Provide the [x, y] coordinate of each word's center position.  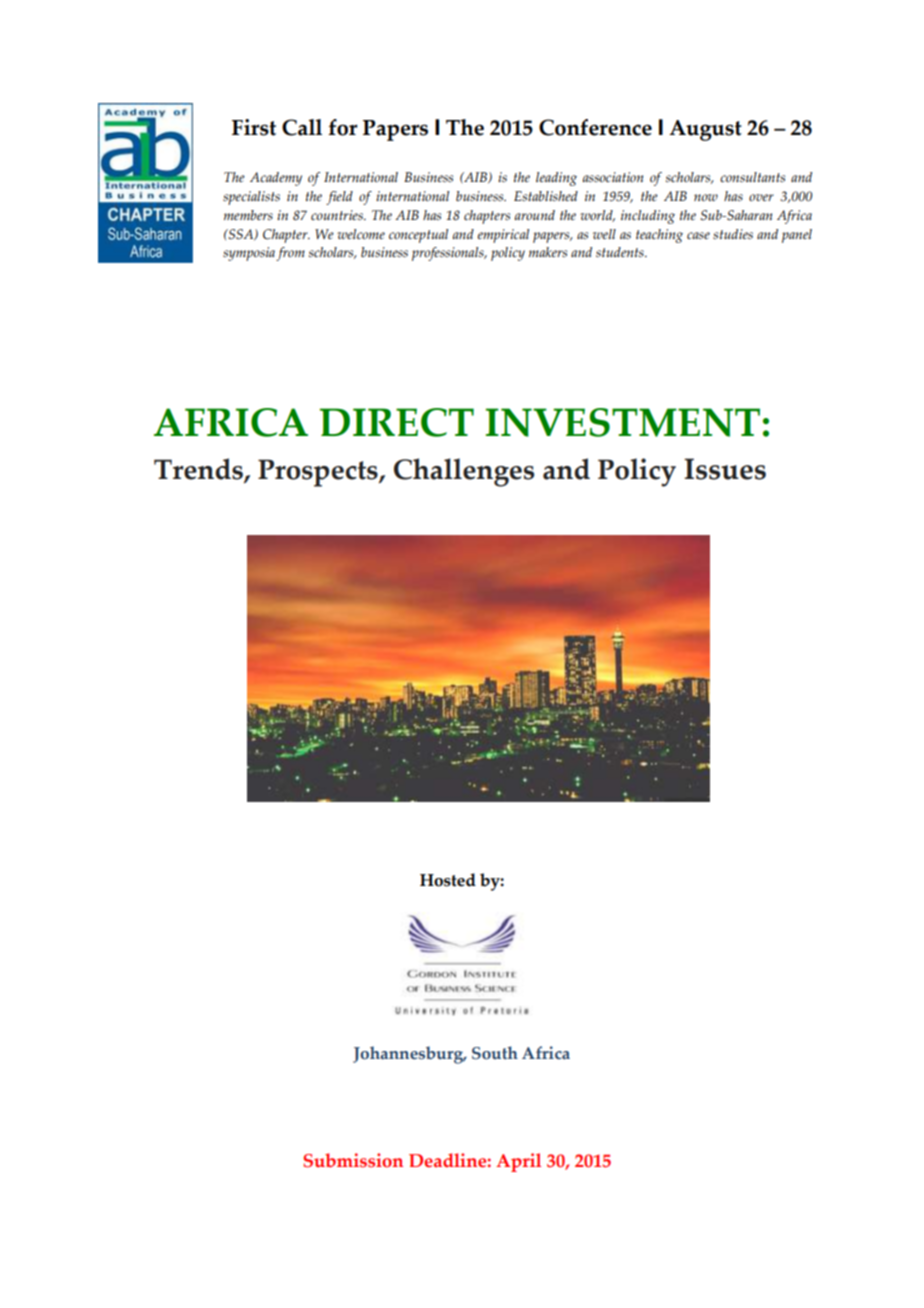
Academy [276, 179]
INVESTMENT [623, 422]
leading [556, 179]
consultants [752, 177]
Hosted [448, 880]
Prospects [319, 473]
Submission [353, 1160]
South [495, 1053]
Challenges [464, 472]
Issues [725, 469]
